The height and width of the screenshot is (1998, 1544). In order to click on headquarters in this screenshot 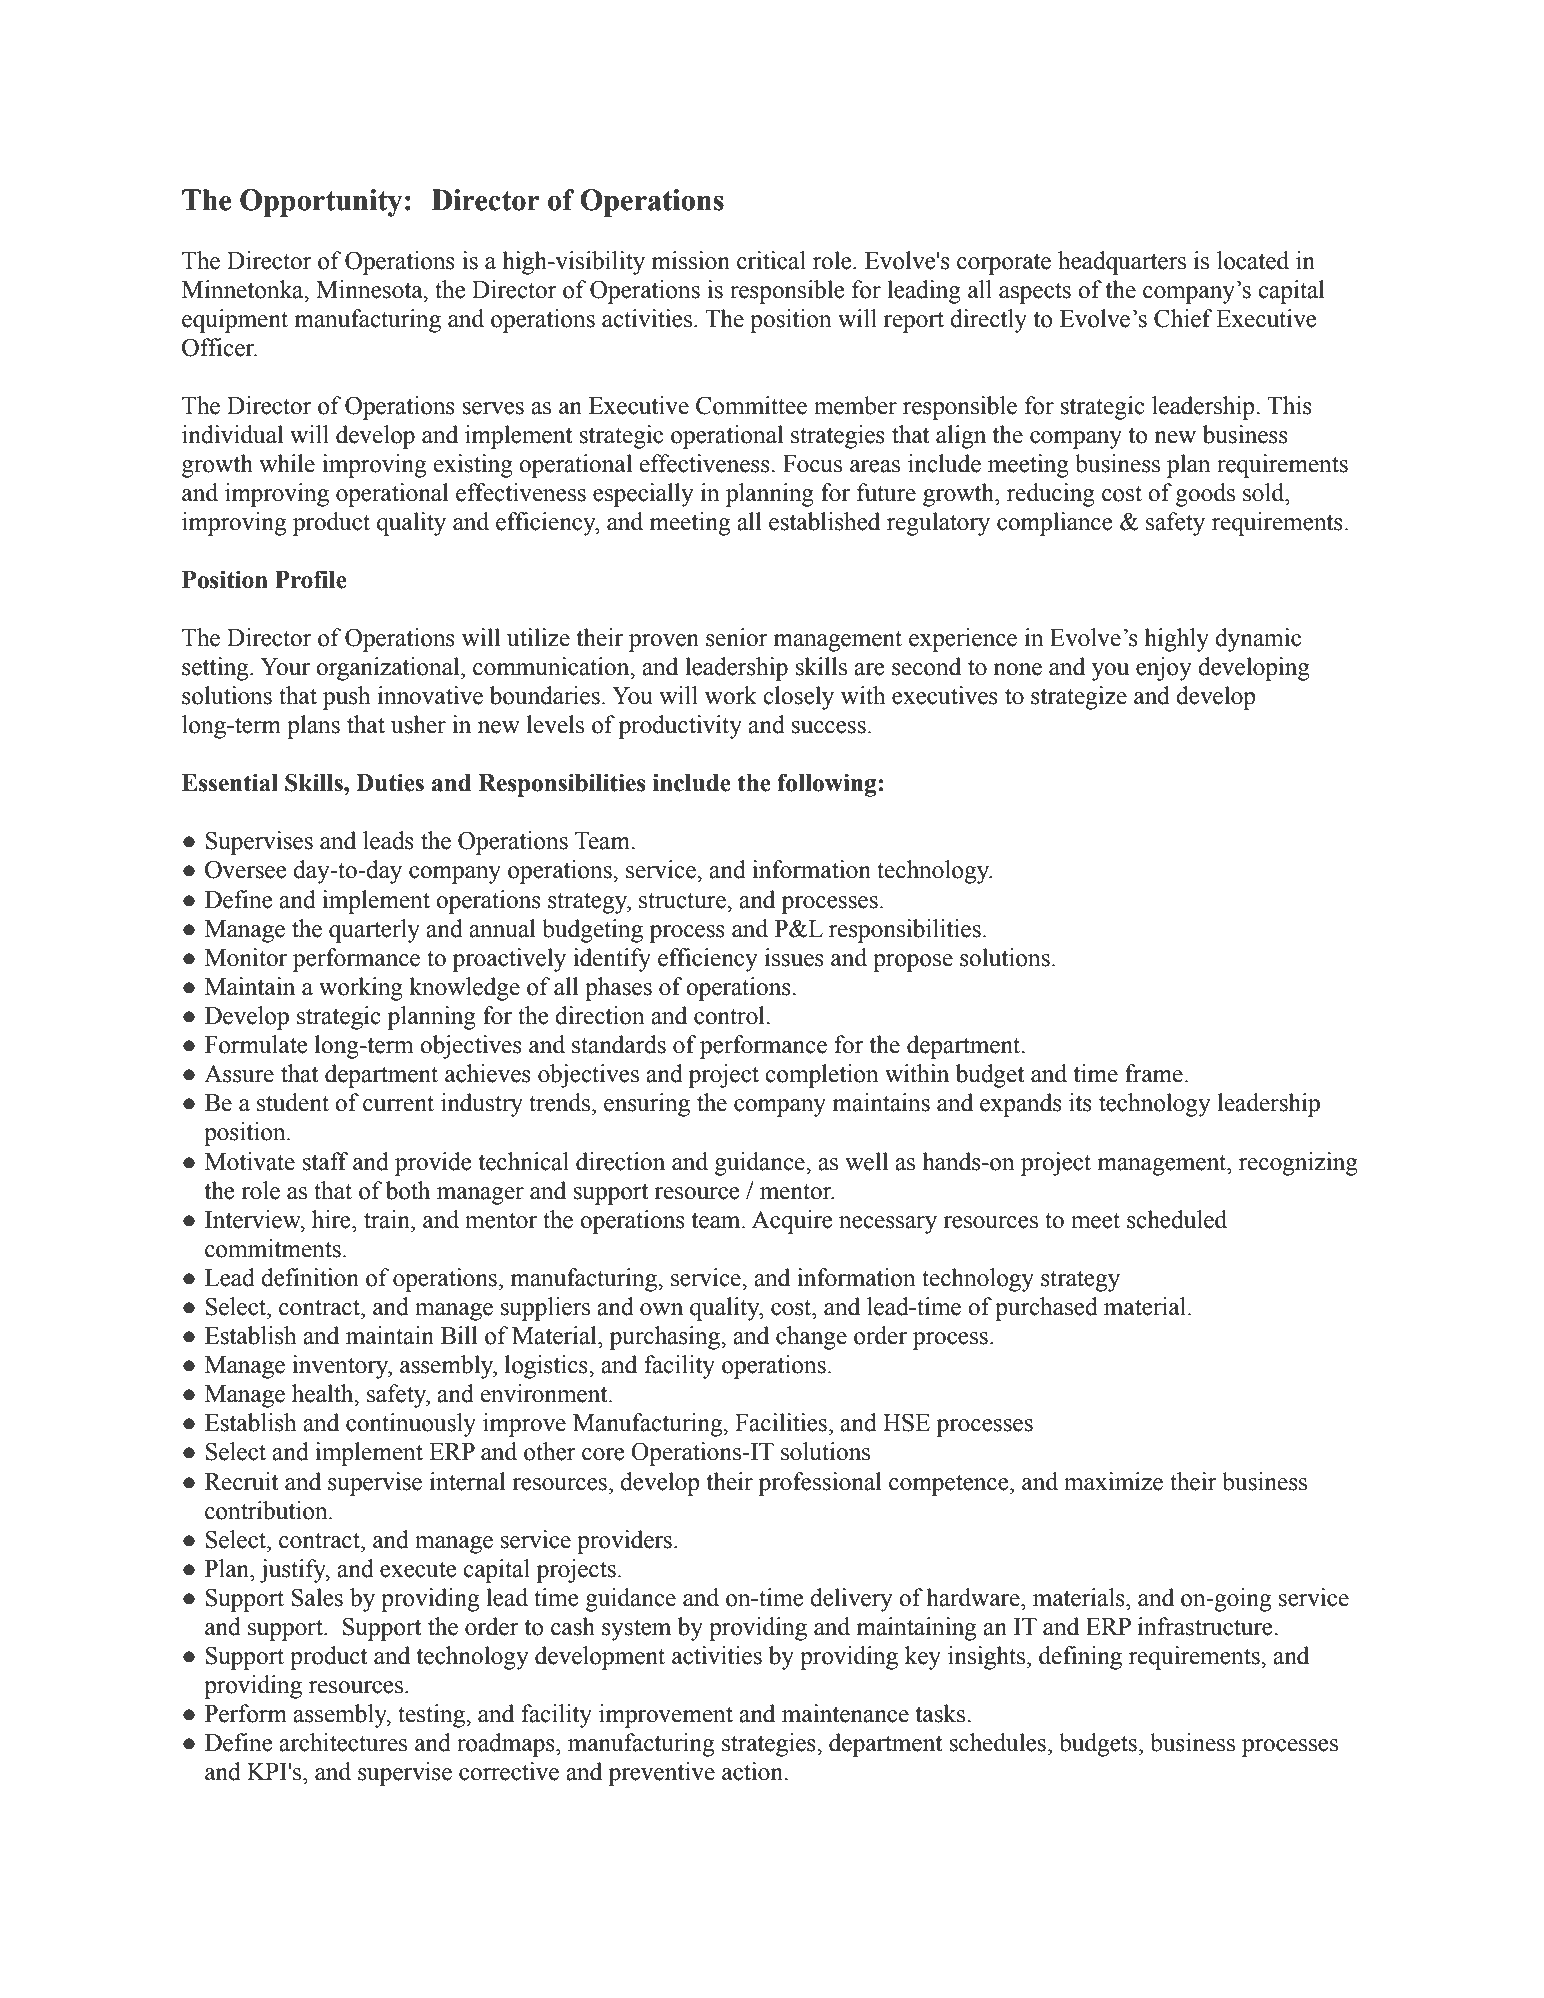, I will do `click(1122, 263)`.
